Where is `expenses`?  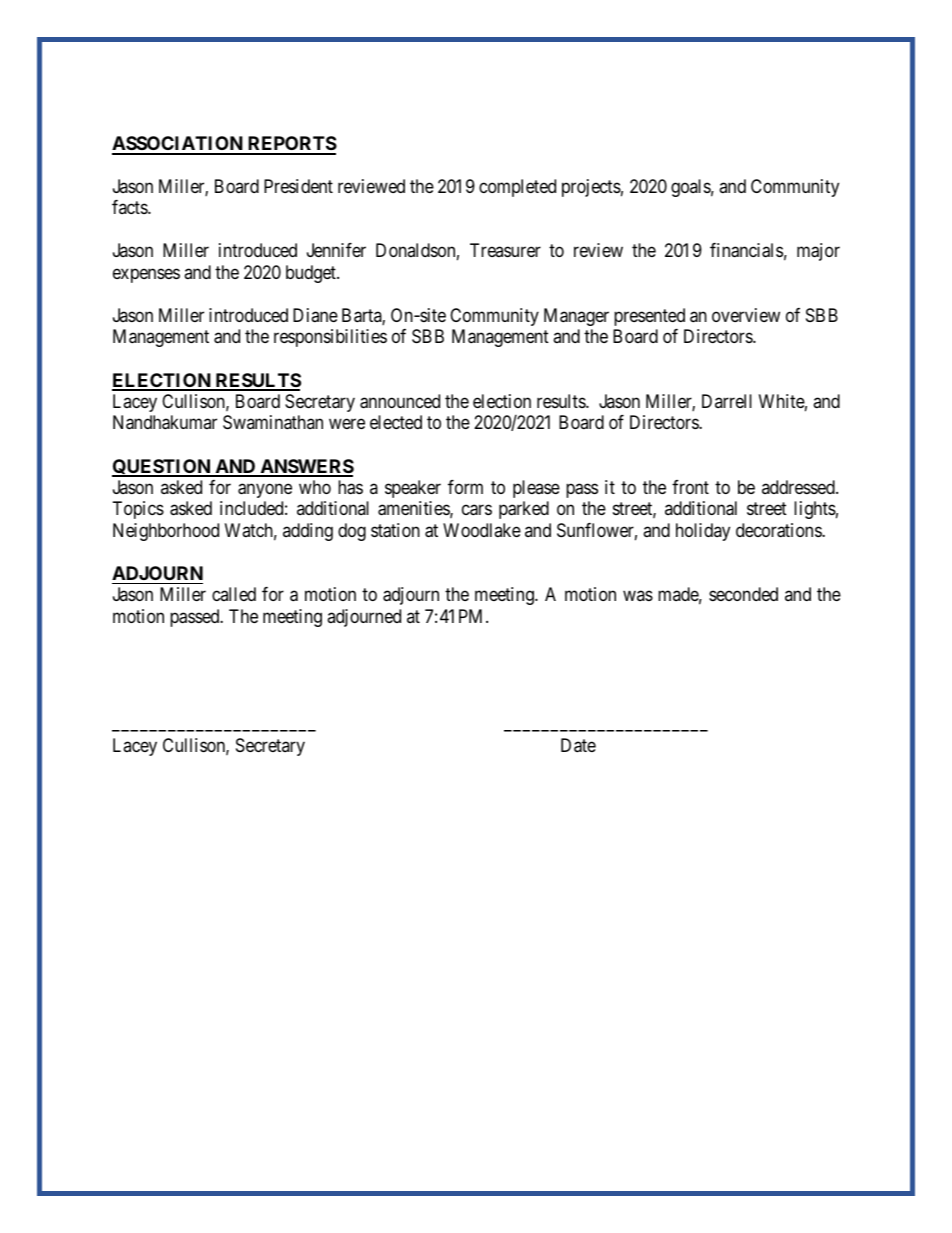 expenses is located at coordinates (146, 275).
